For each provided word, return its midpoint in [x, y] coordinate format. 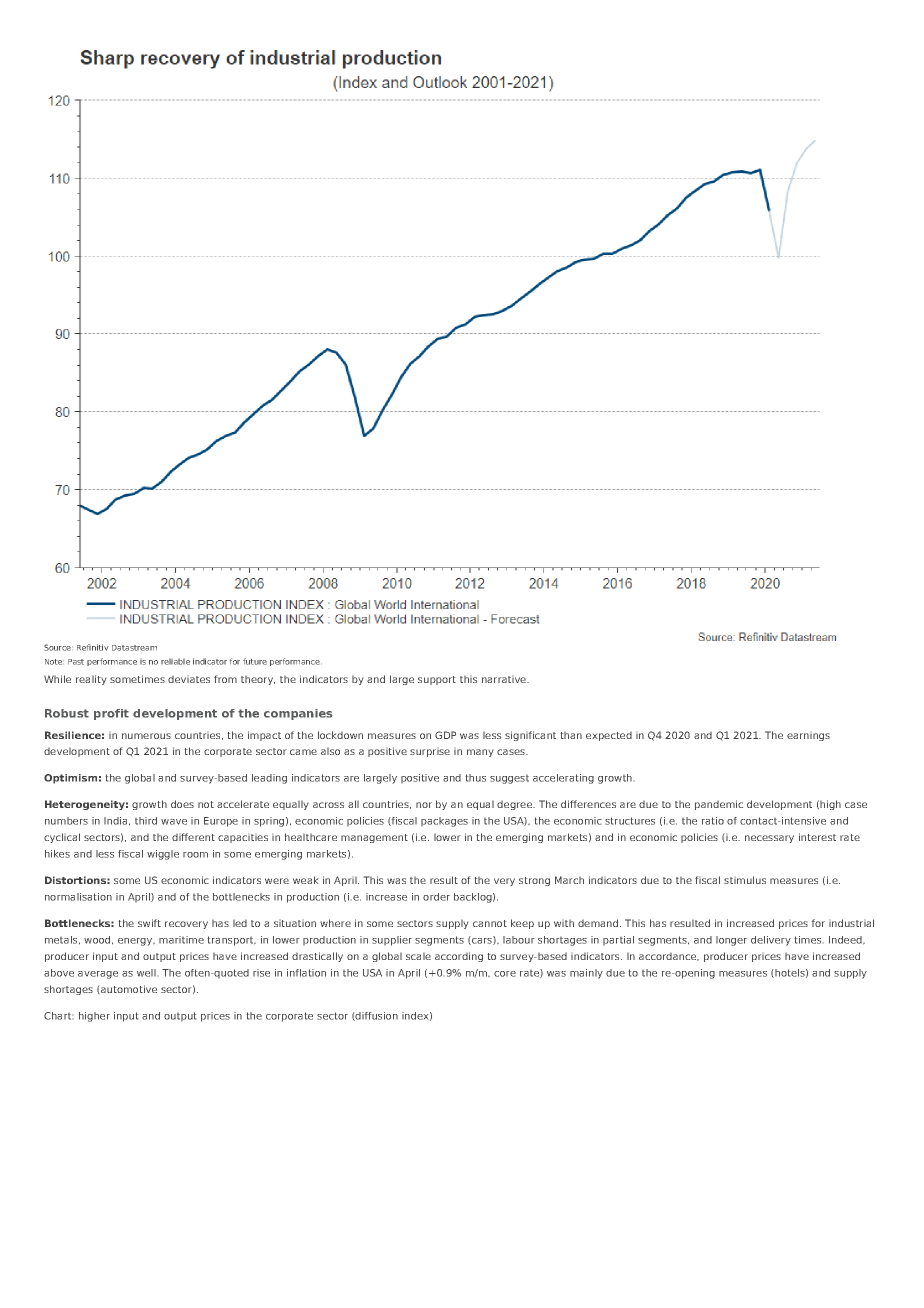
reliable [175, 662]
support [437, 680]
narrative [505, 679]
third [146, 821]
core [505, 974]
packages [444, 822]
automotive [129, 989]
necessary [769, 839]
